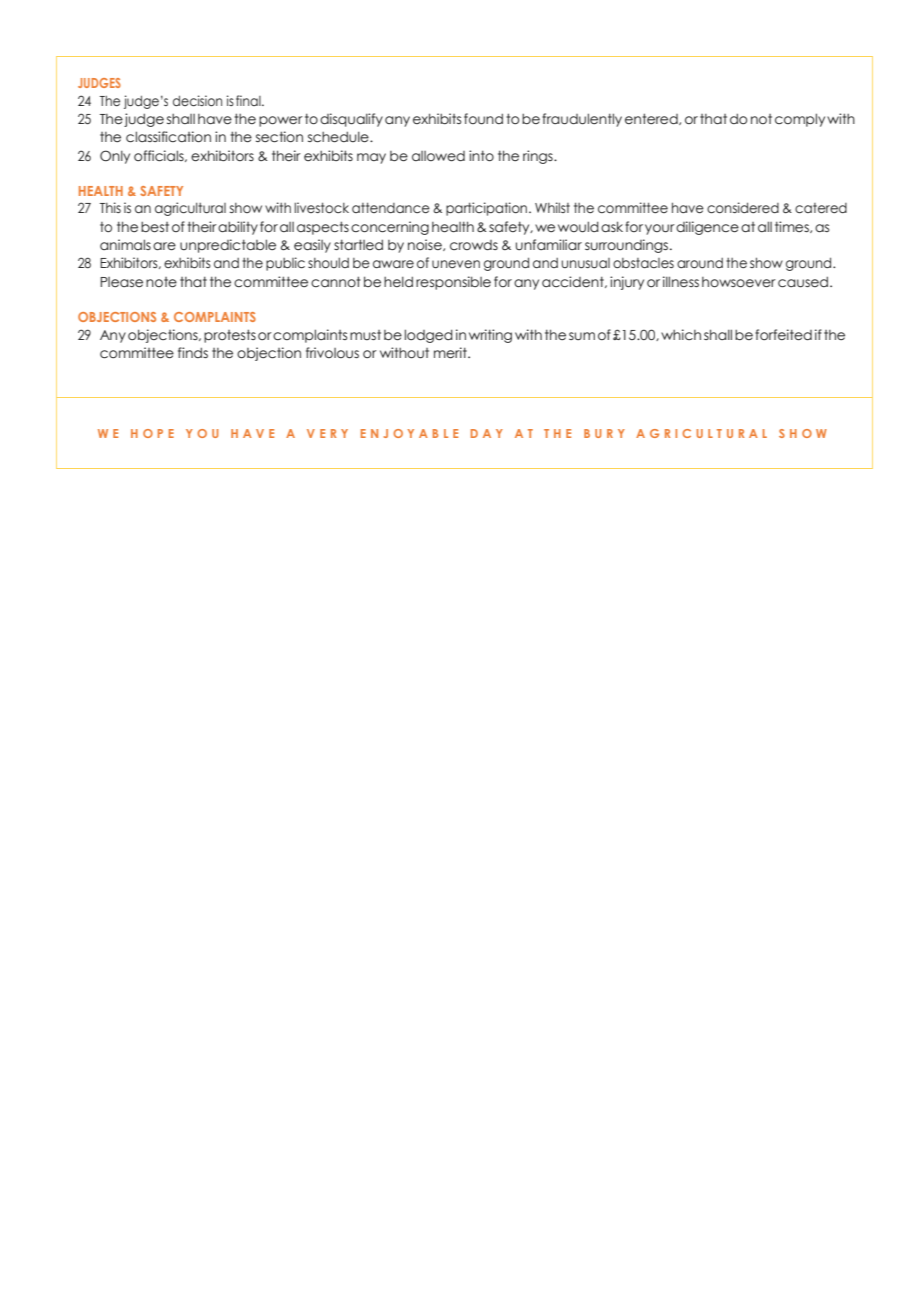 The height and width of the screenshot is (1309, 924). Describe the element at coordinates (285, 264) in the screenshot. I see `public` at that location.
